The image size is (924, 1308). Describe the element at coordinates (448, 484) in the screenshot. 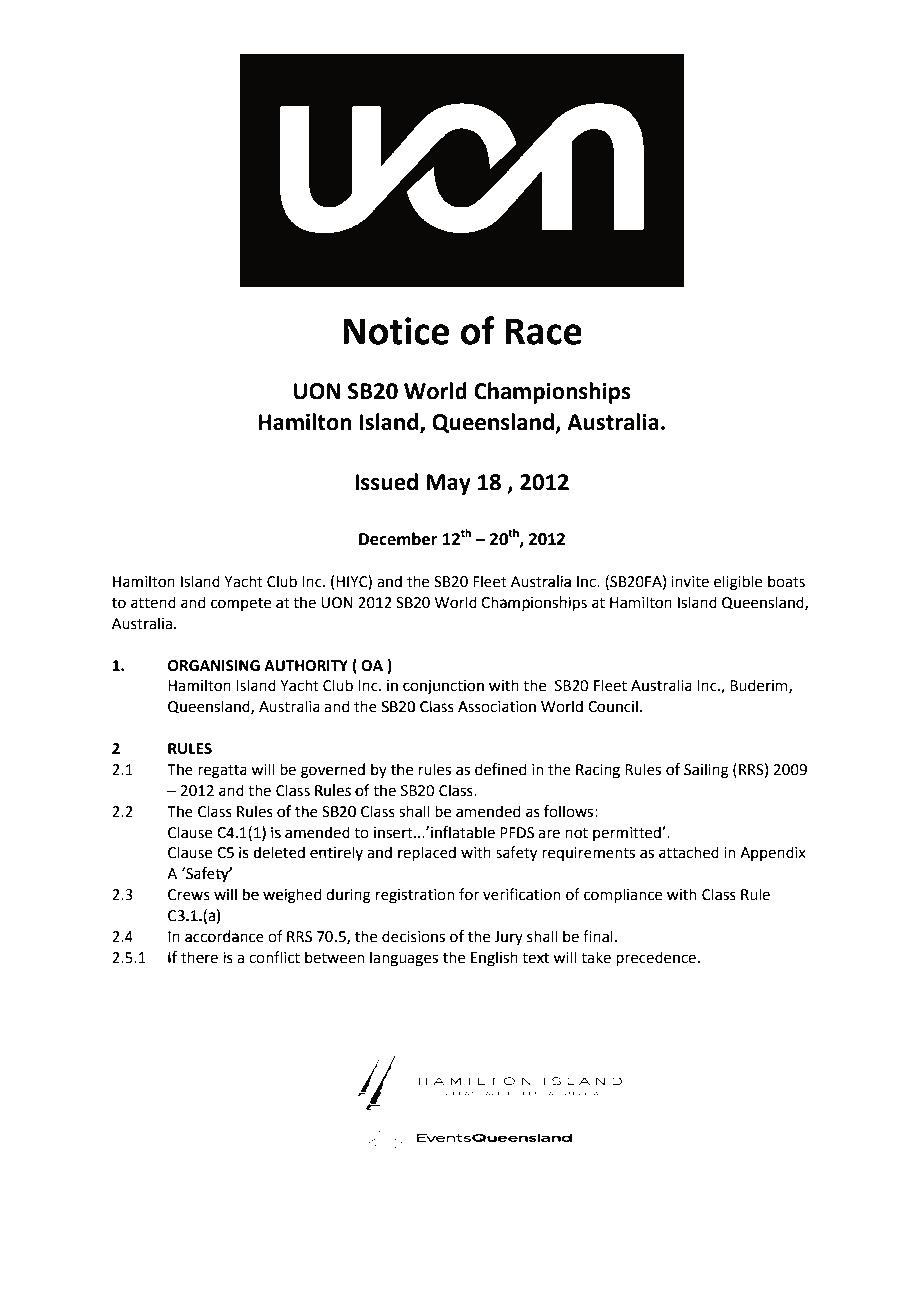

I see `May` at that location.
